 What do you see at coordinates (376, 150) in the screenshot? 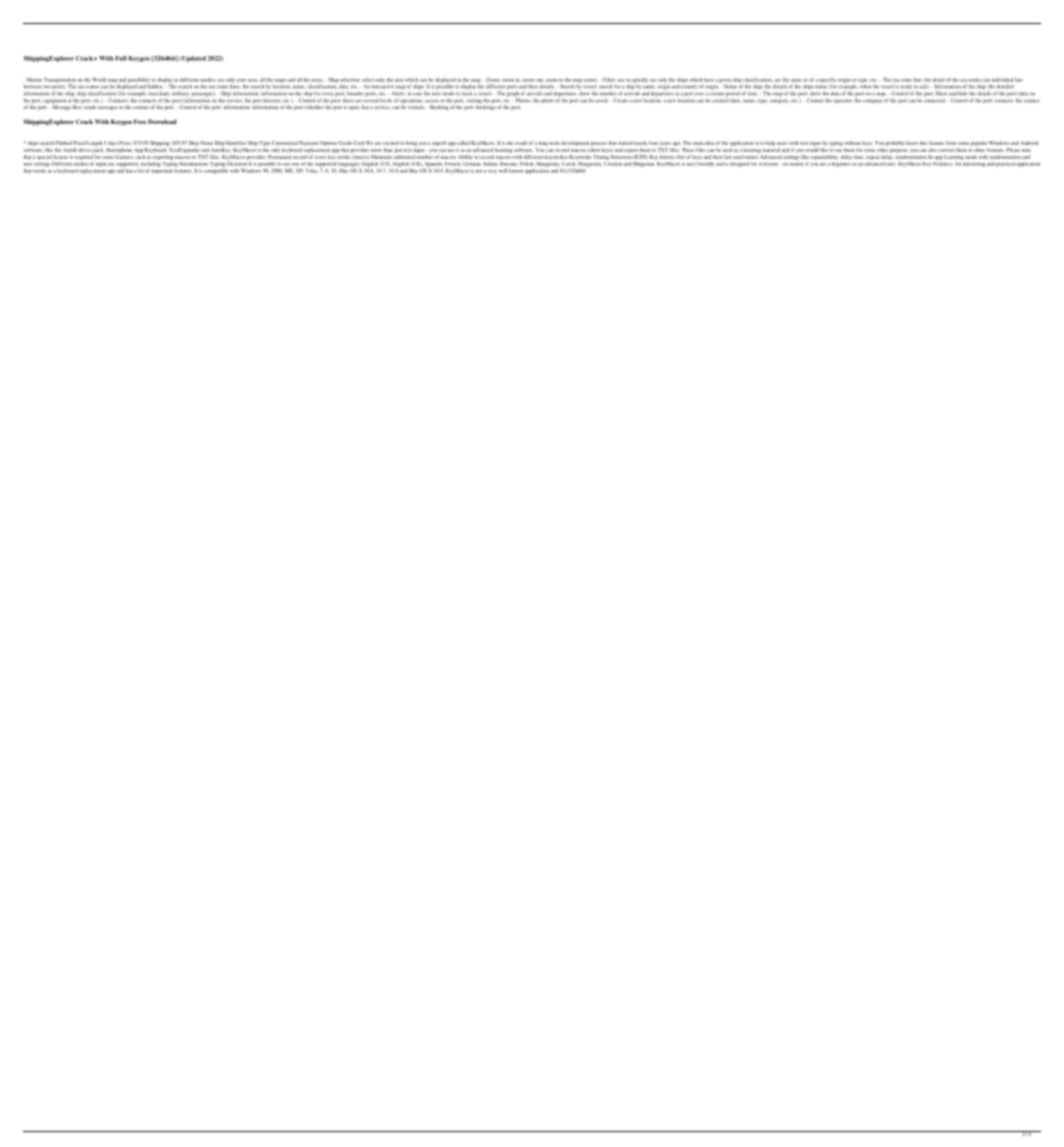
I see `more` at bounding box center [376, 150].
